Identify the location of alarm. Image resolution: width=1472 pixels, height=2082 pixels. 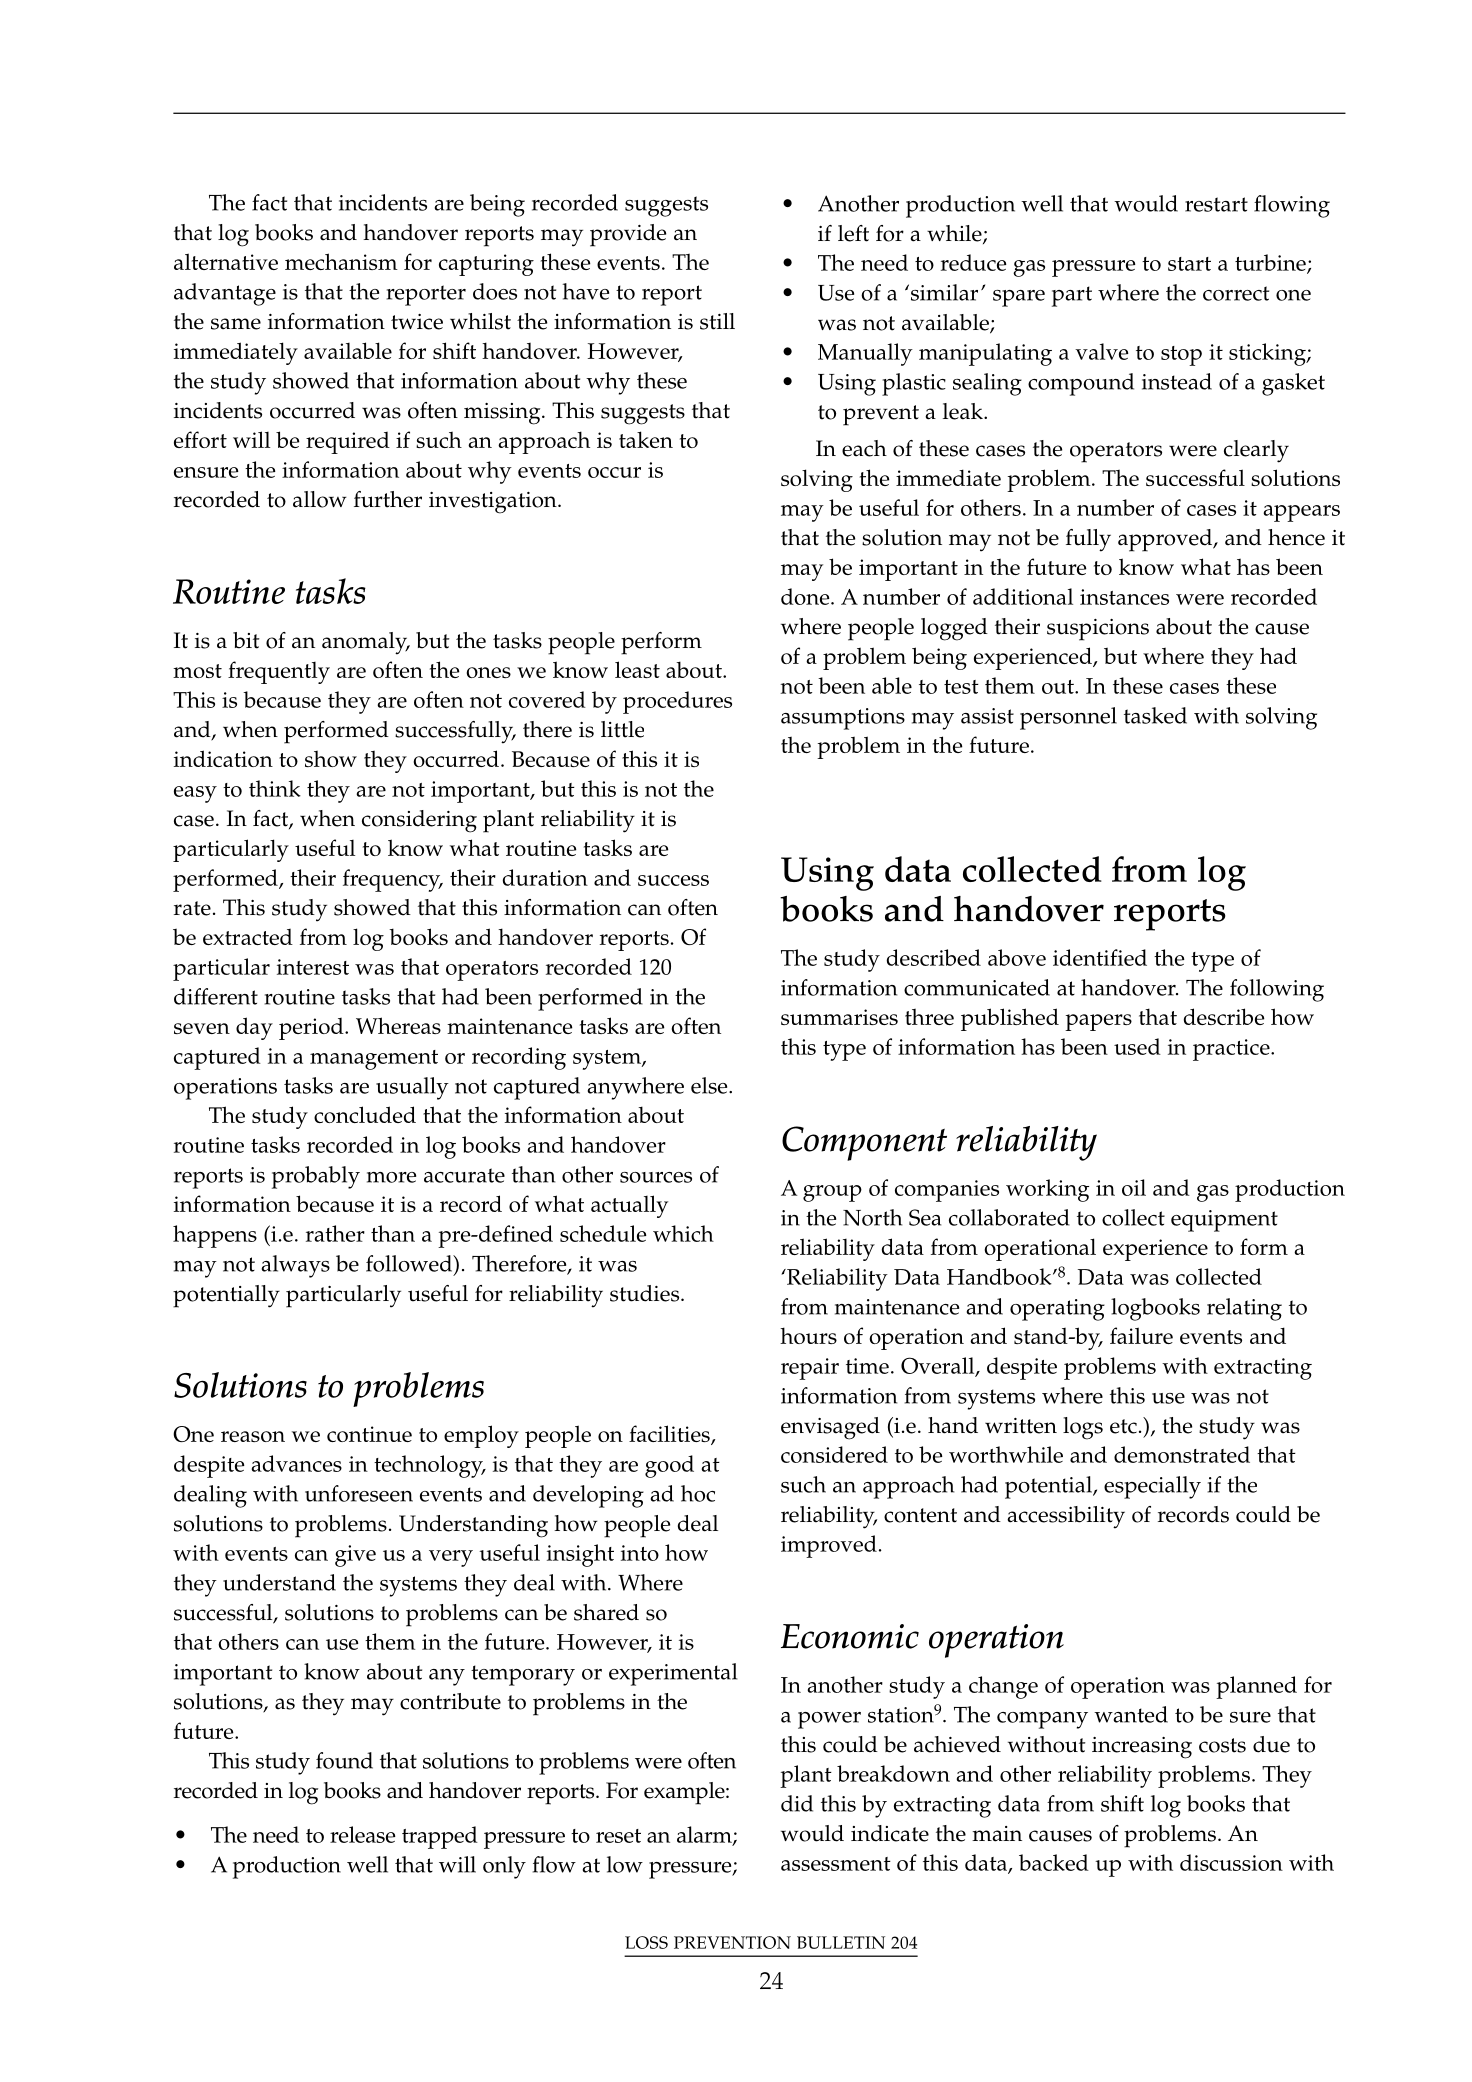
(705, 1835).
